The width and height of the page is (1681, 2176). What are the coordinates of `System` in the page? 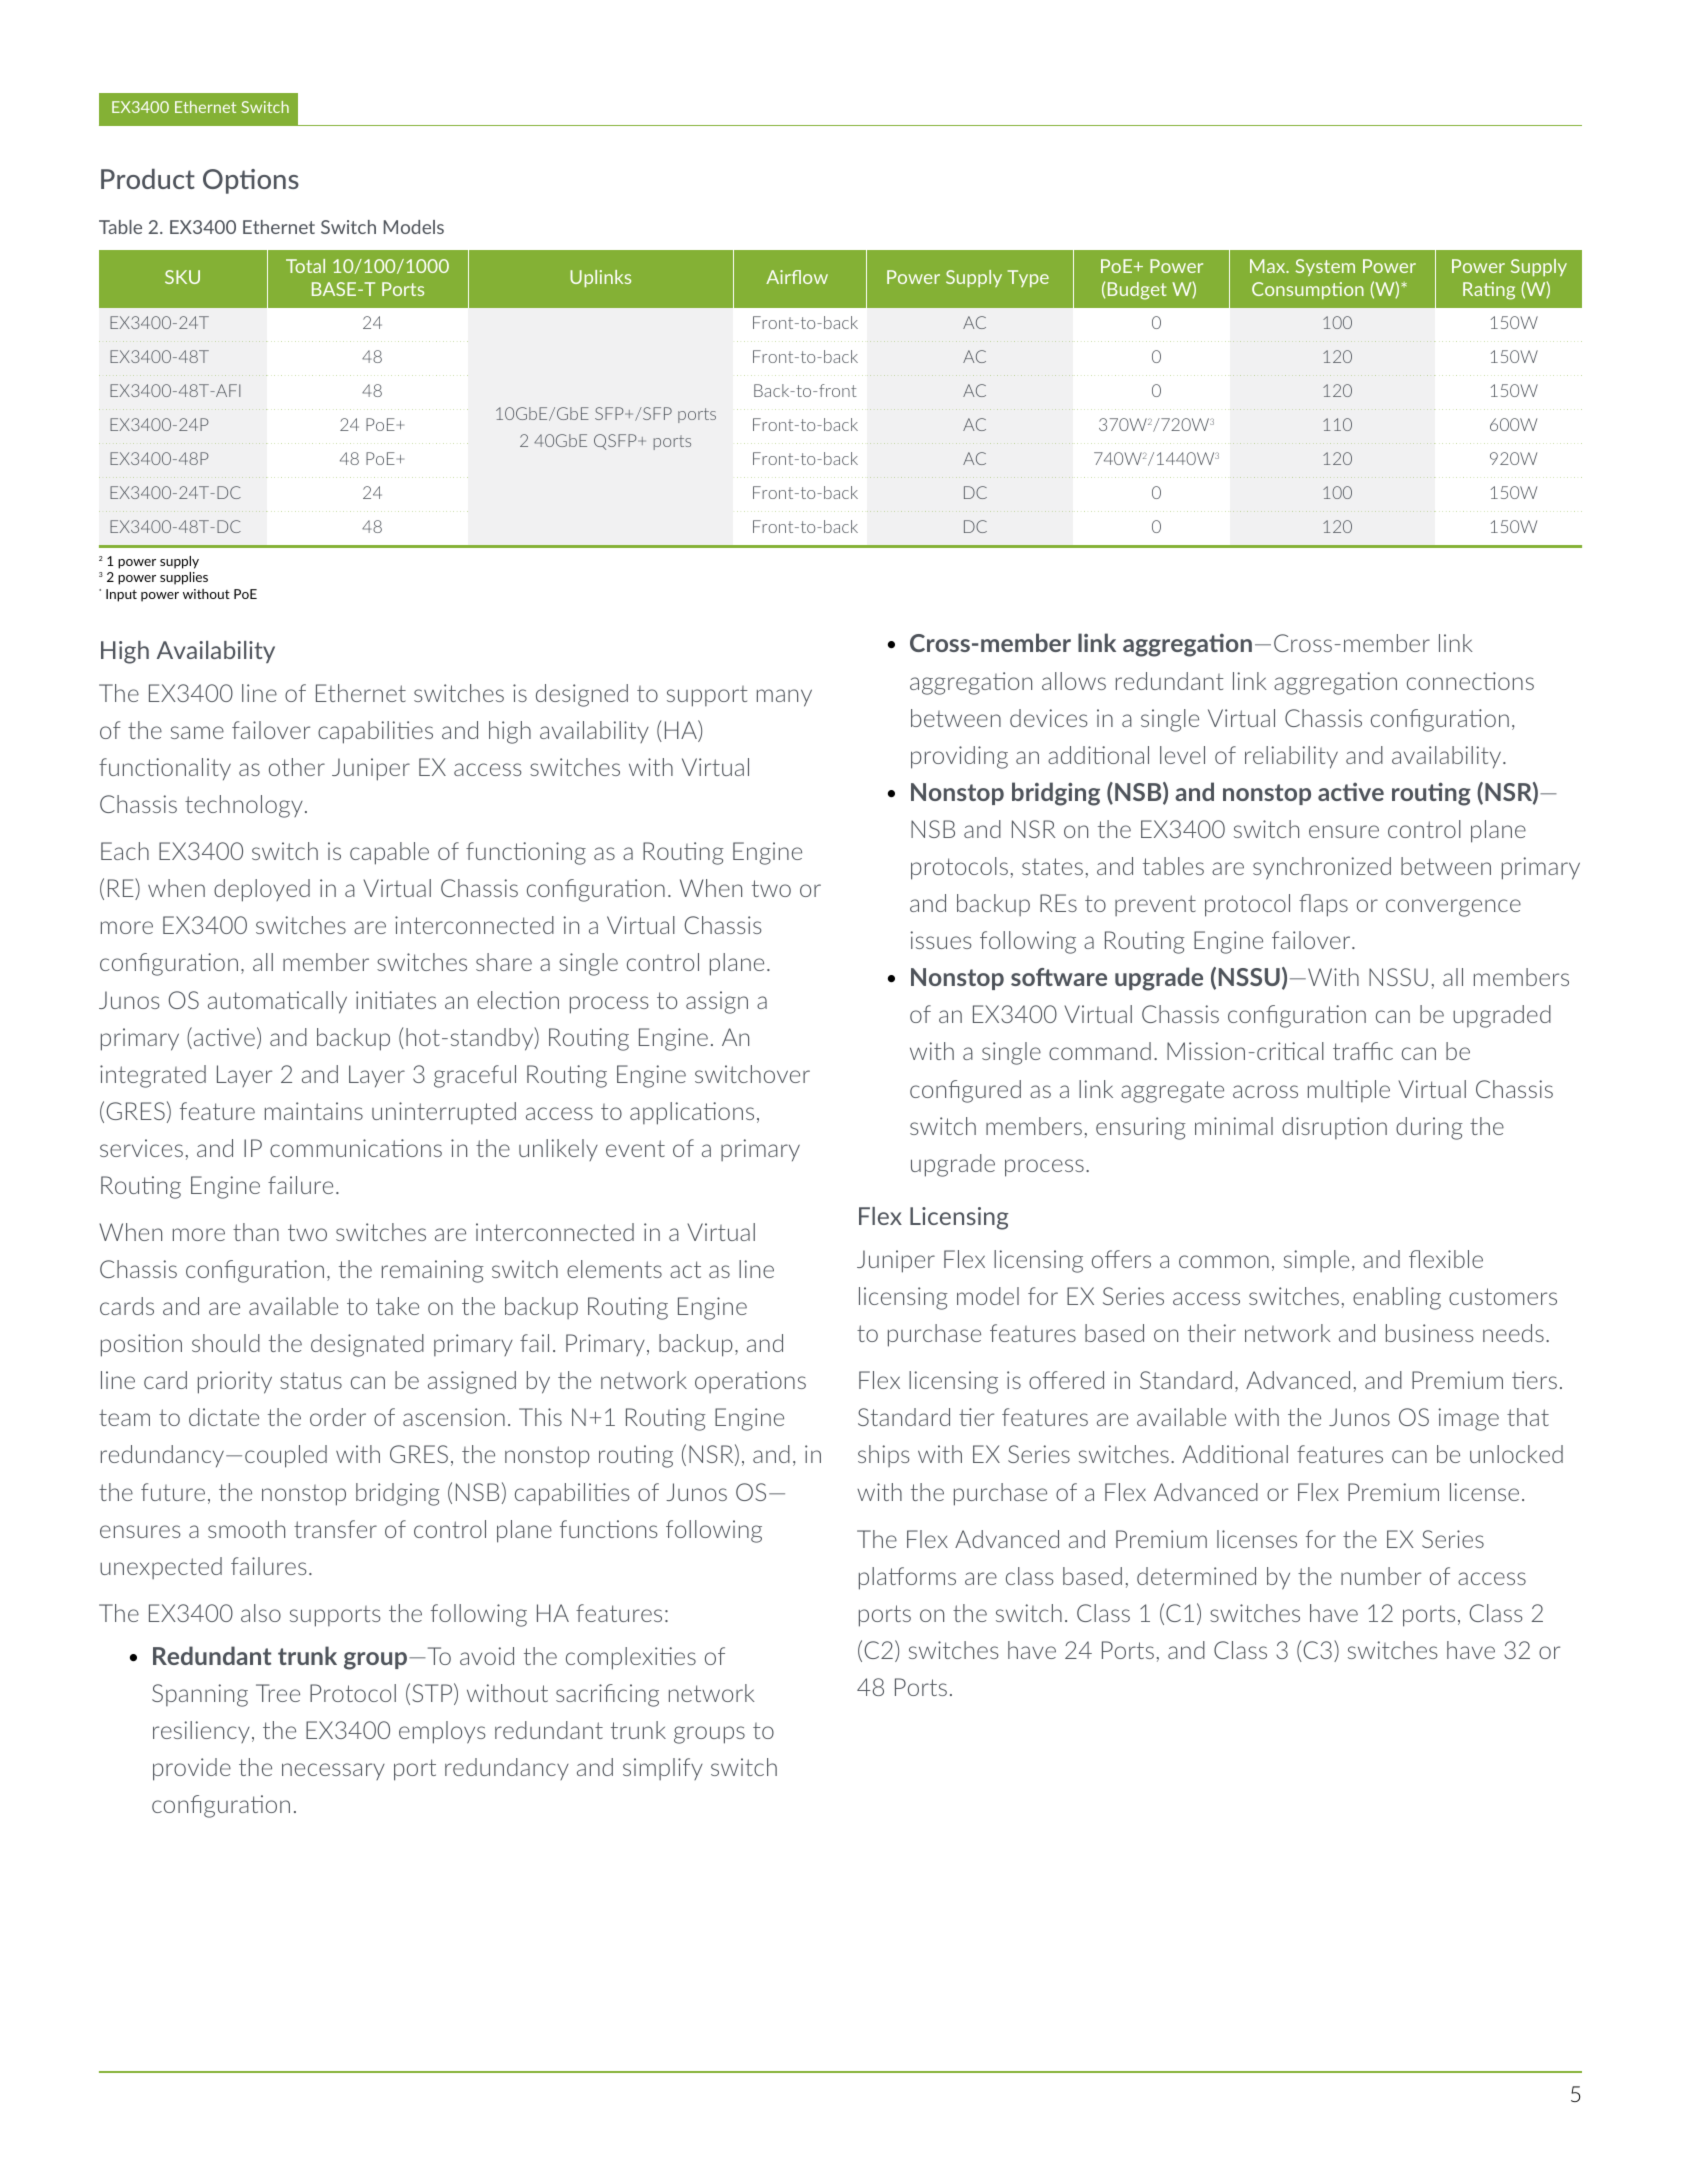 It's located at (1325, 267).
